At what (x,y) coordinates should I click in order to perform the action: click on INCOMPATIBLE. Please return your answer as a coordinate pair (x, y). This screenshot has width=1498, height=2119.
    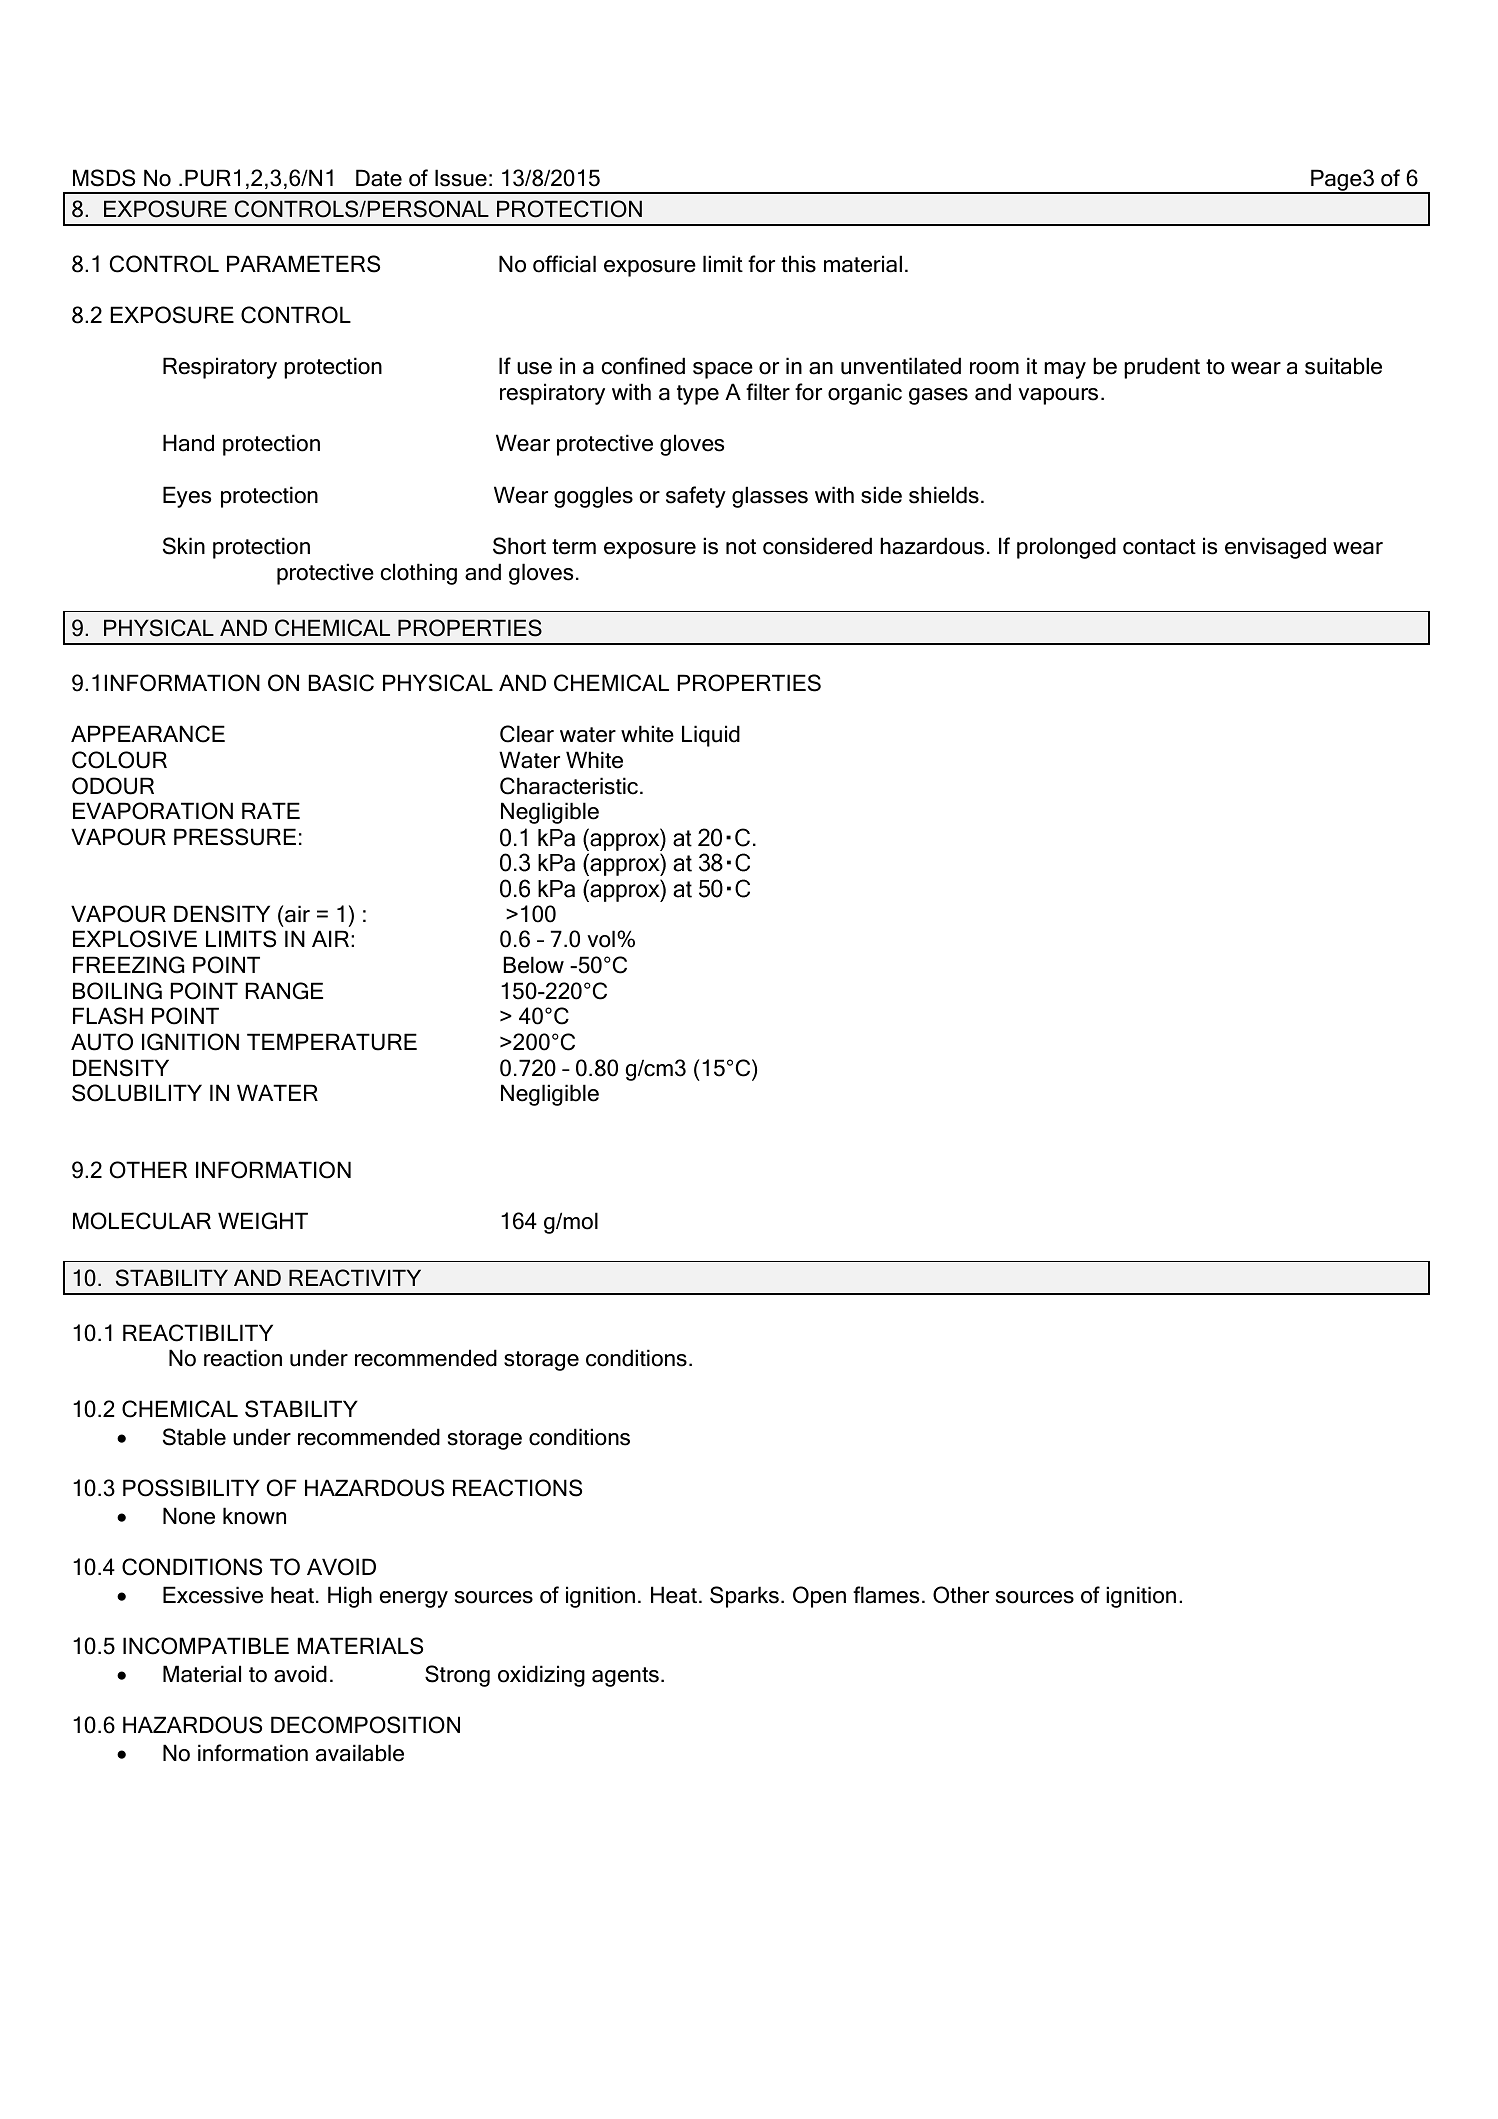
    Looking at the image, I should click on (206, 1646).
